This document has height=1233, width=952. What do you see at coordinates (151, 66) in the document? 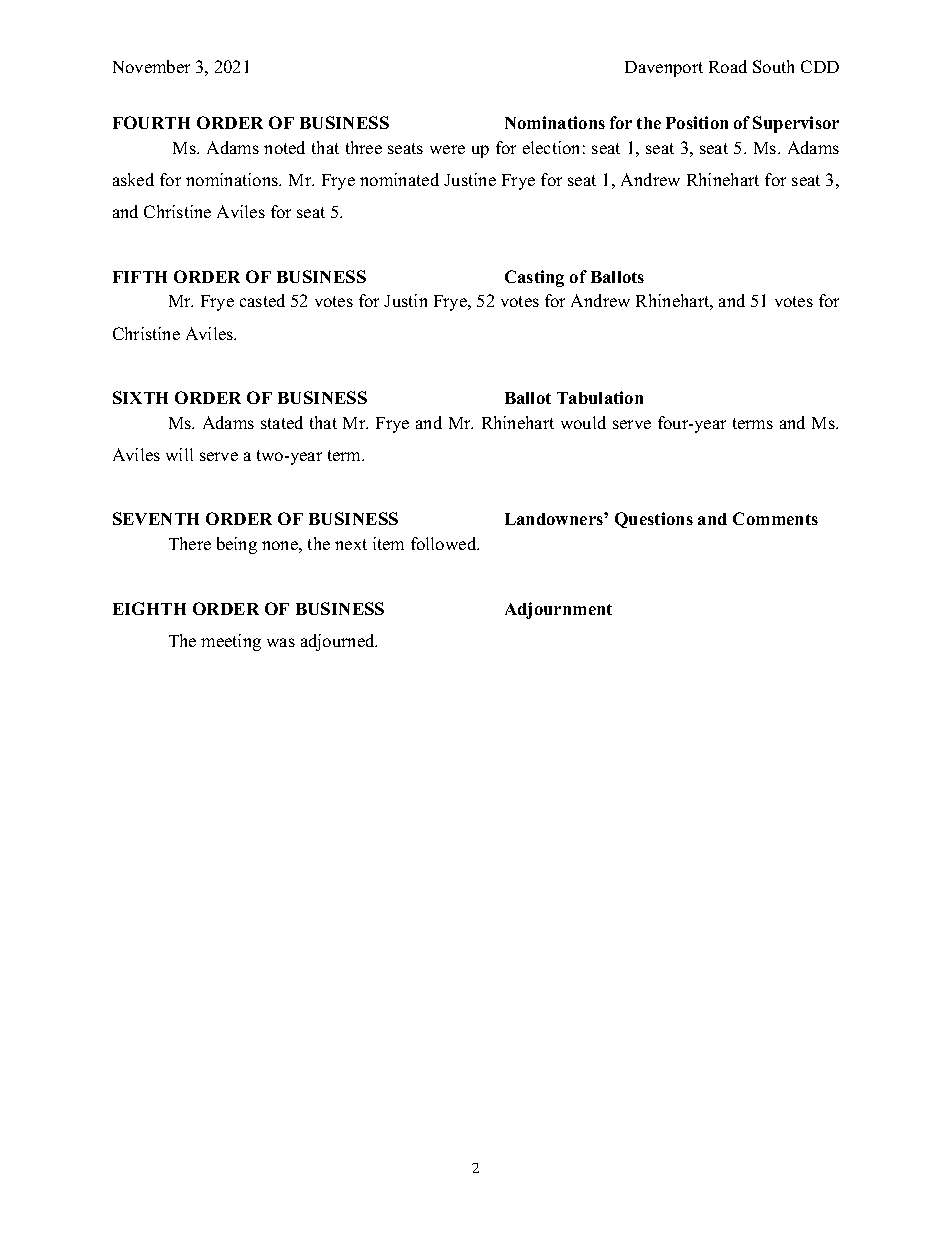
I see `November` at bounding box center [151, 66].
